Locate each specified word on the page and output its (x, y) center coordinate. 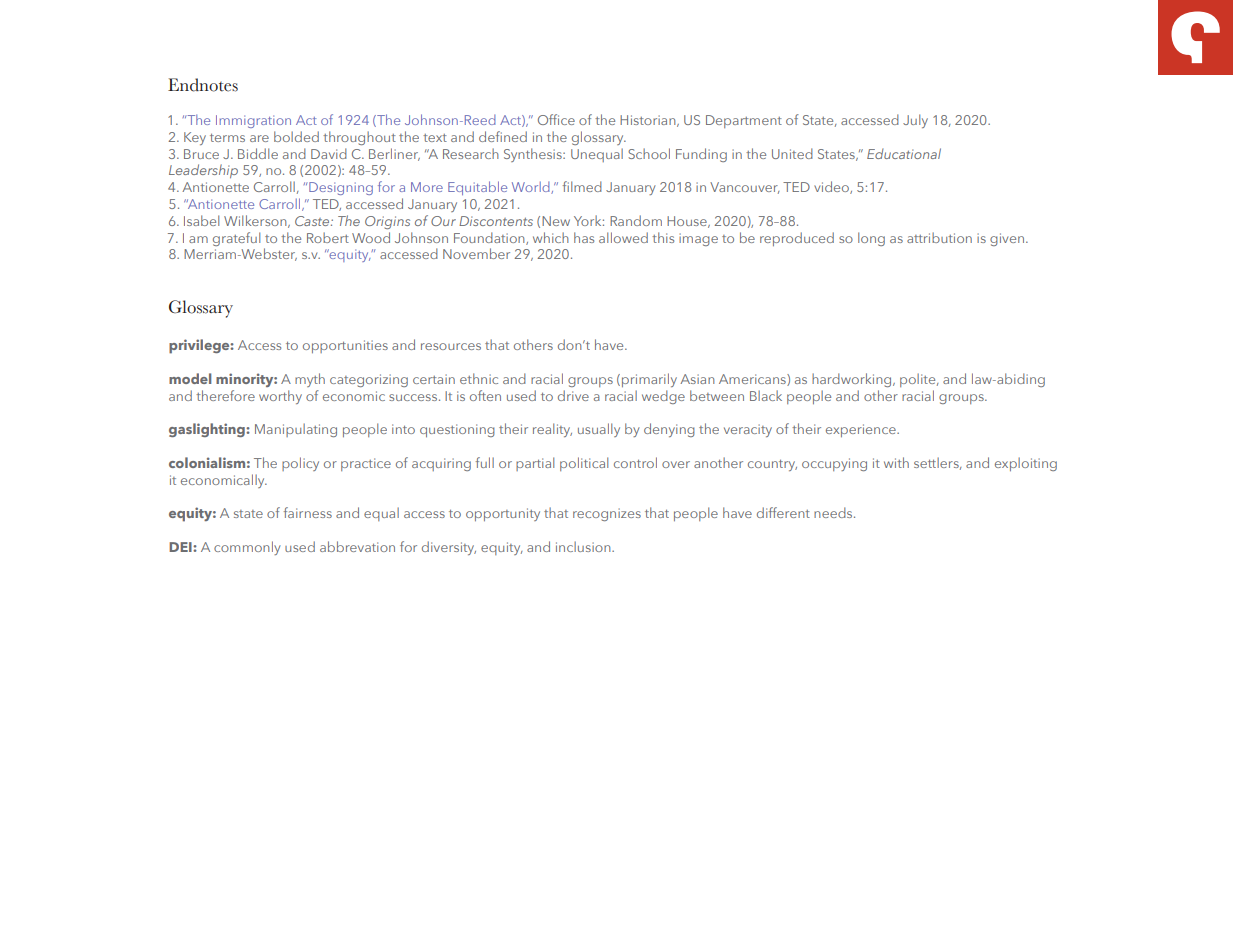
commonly (247, 548)
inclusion (584, 546)
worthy (280, 397)
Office (556, 119)
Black (766, 395)
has (584, 237)
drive (573, 395)
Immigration (253, 121)
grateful (236, 239)
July (915, 121)
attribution (939, 237)
